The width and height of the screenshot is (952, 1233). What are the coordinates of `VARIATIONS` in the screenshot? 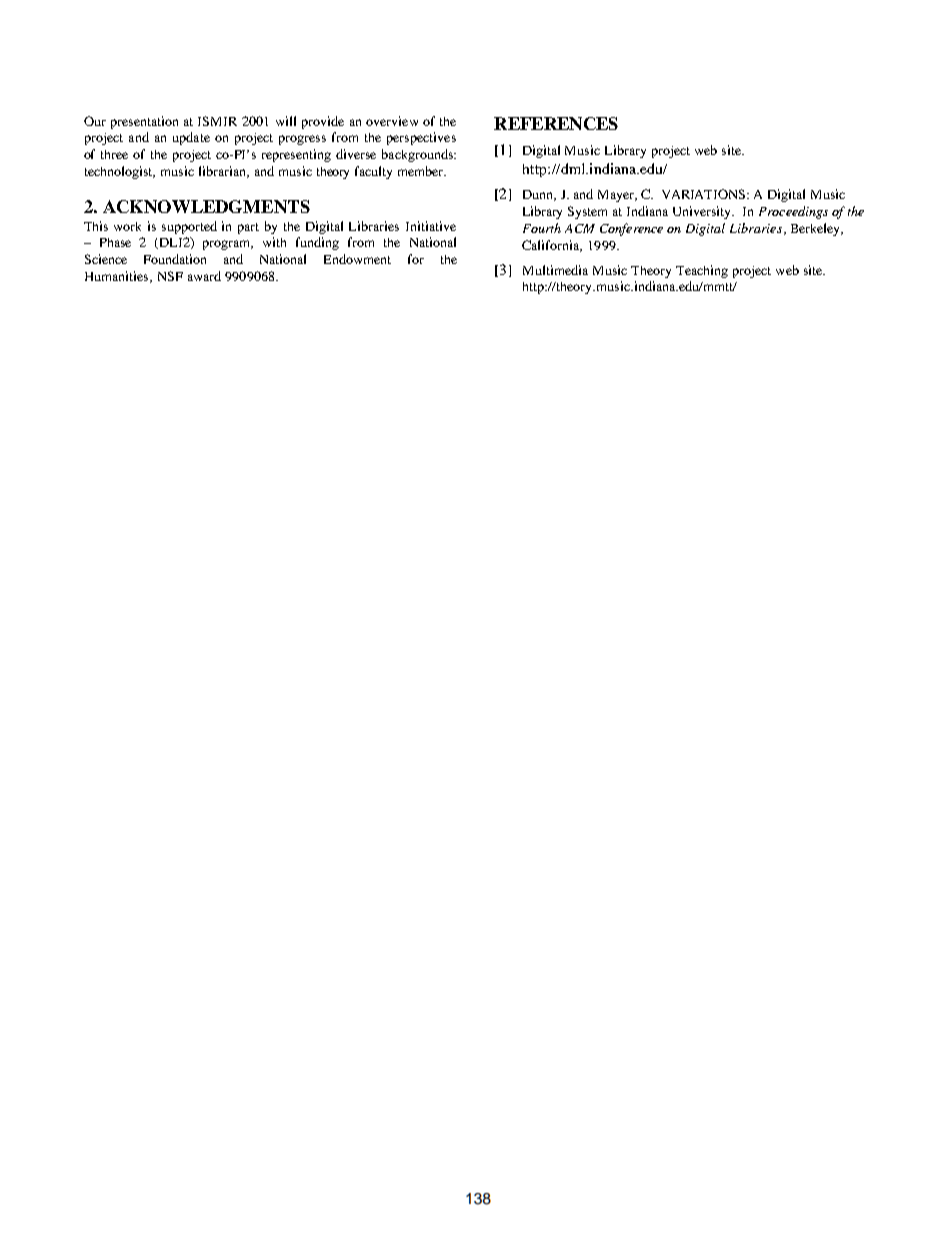 It's located at (705, 194).
